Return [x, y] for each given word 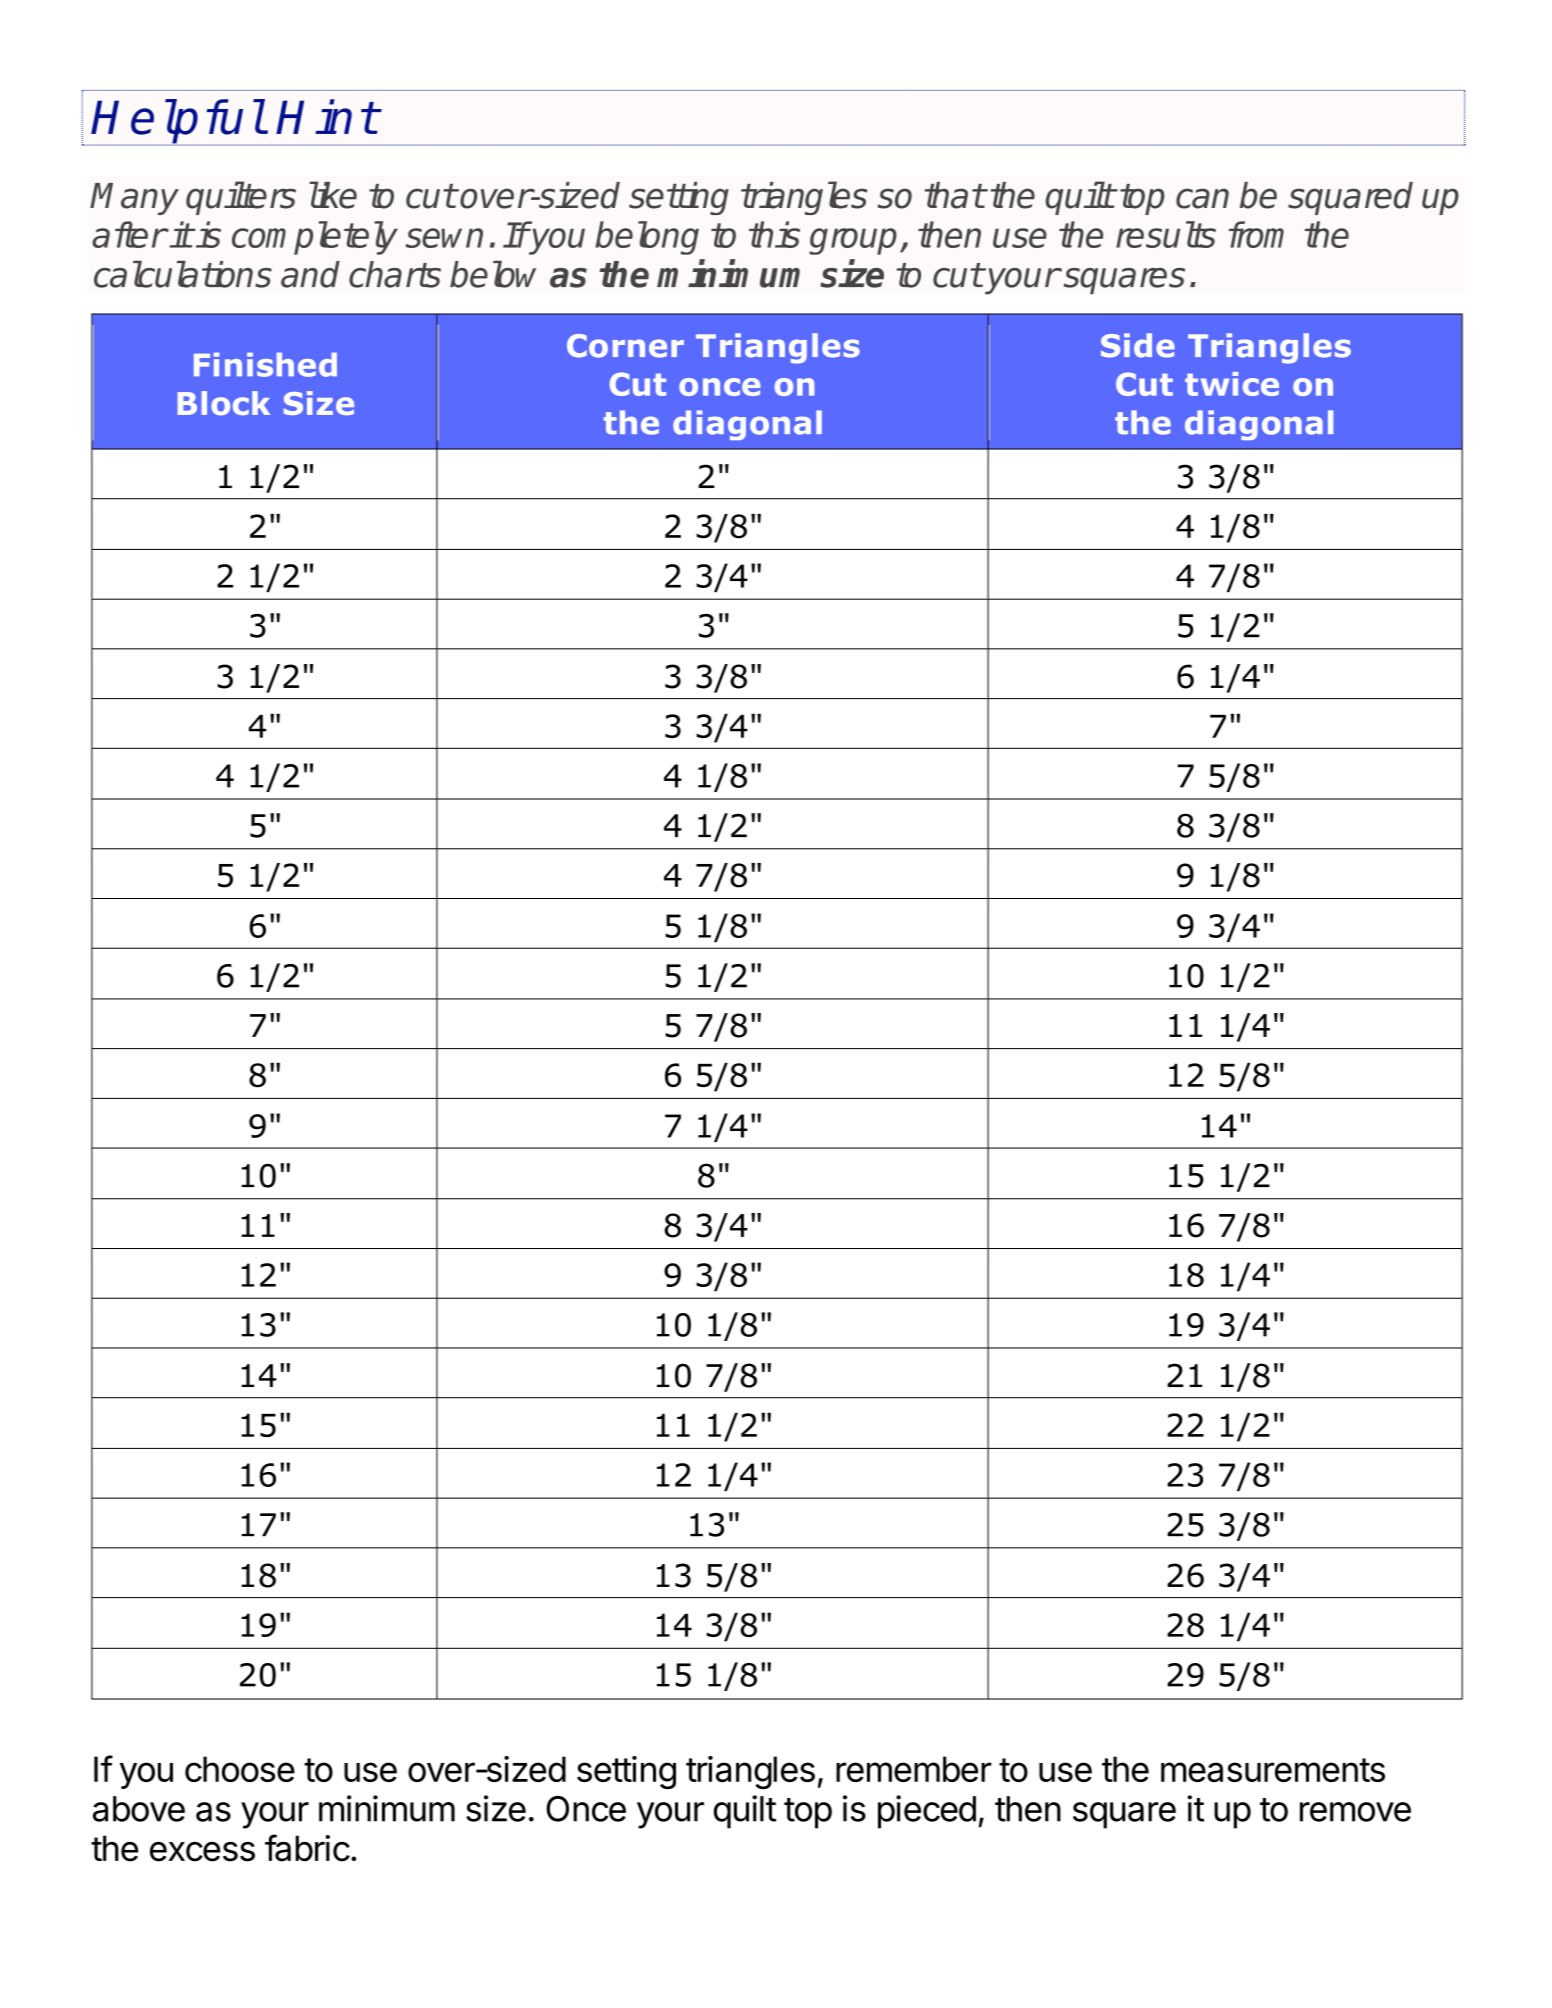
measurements [1273, 1770]
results [1166, 234]
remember [914, 1769]
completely [315, 238]
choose [240, 1769]
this [774, 234]
